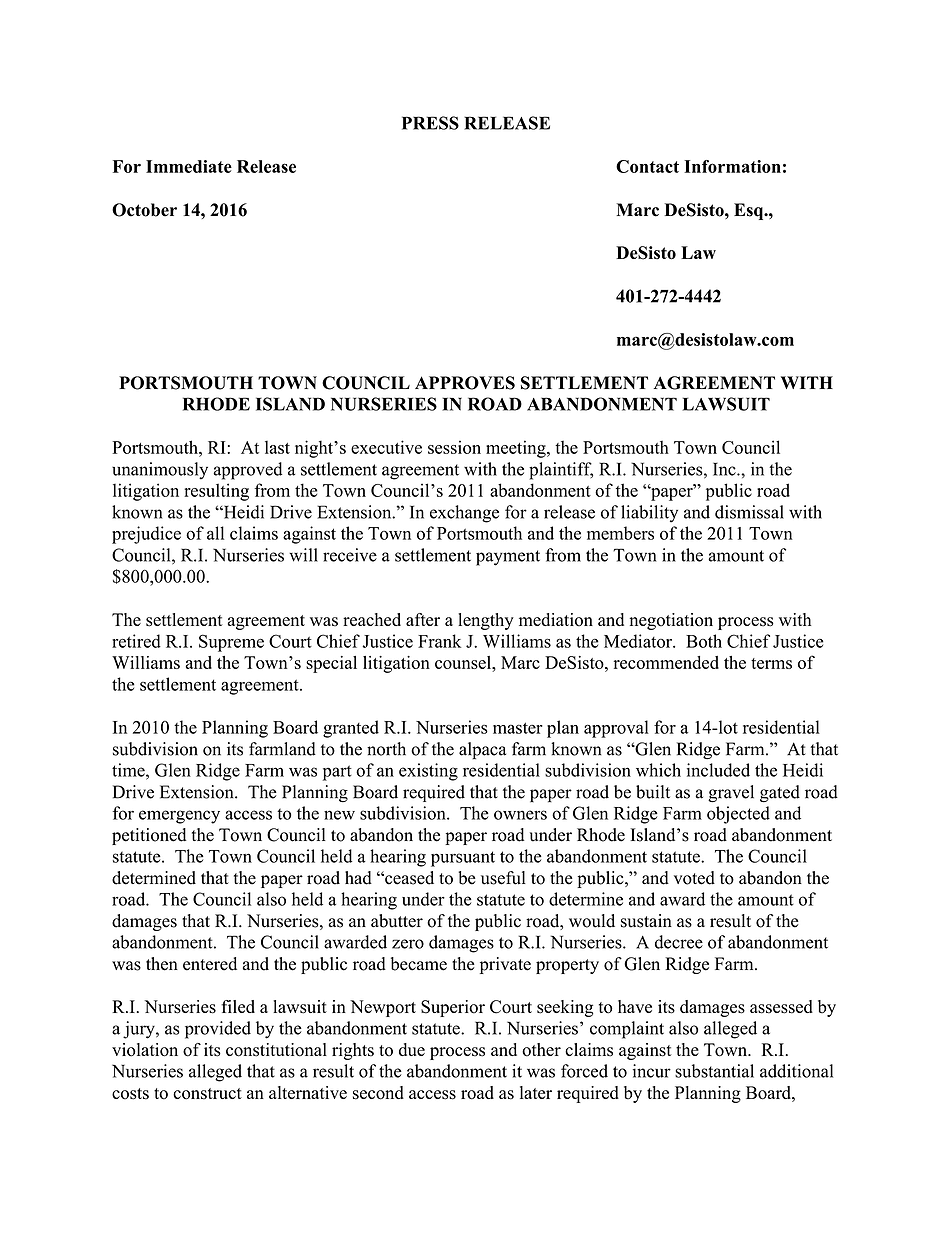 The width and height of the screenshot is (952, 1233). What do you see at coordinates (750, 211) in the screenshot?
I see `Esq` at bounding box center [750, 211].
